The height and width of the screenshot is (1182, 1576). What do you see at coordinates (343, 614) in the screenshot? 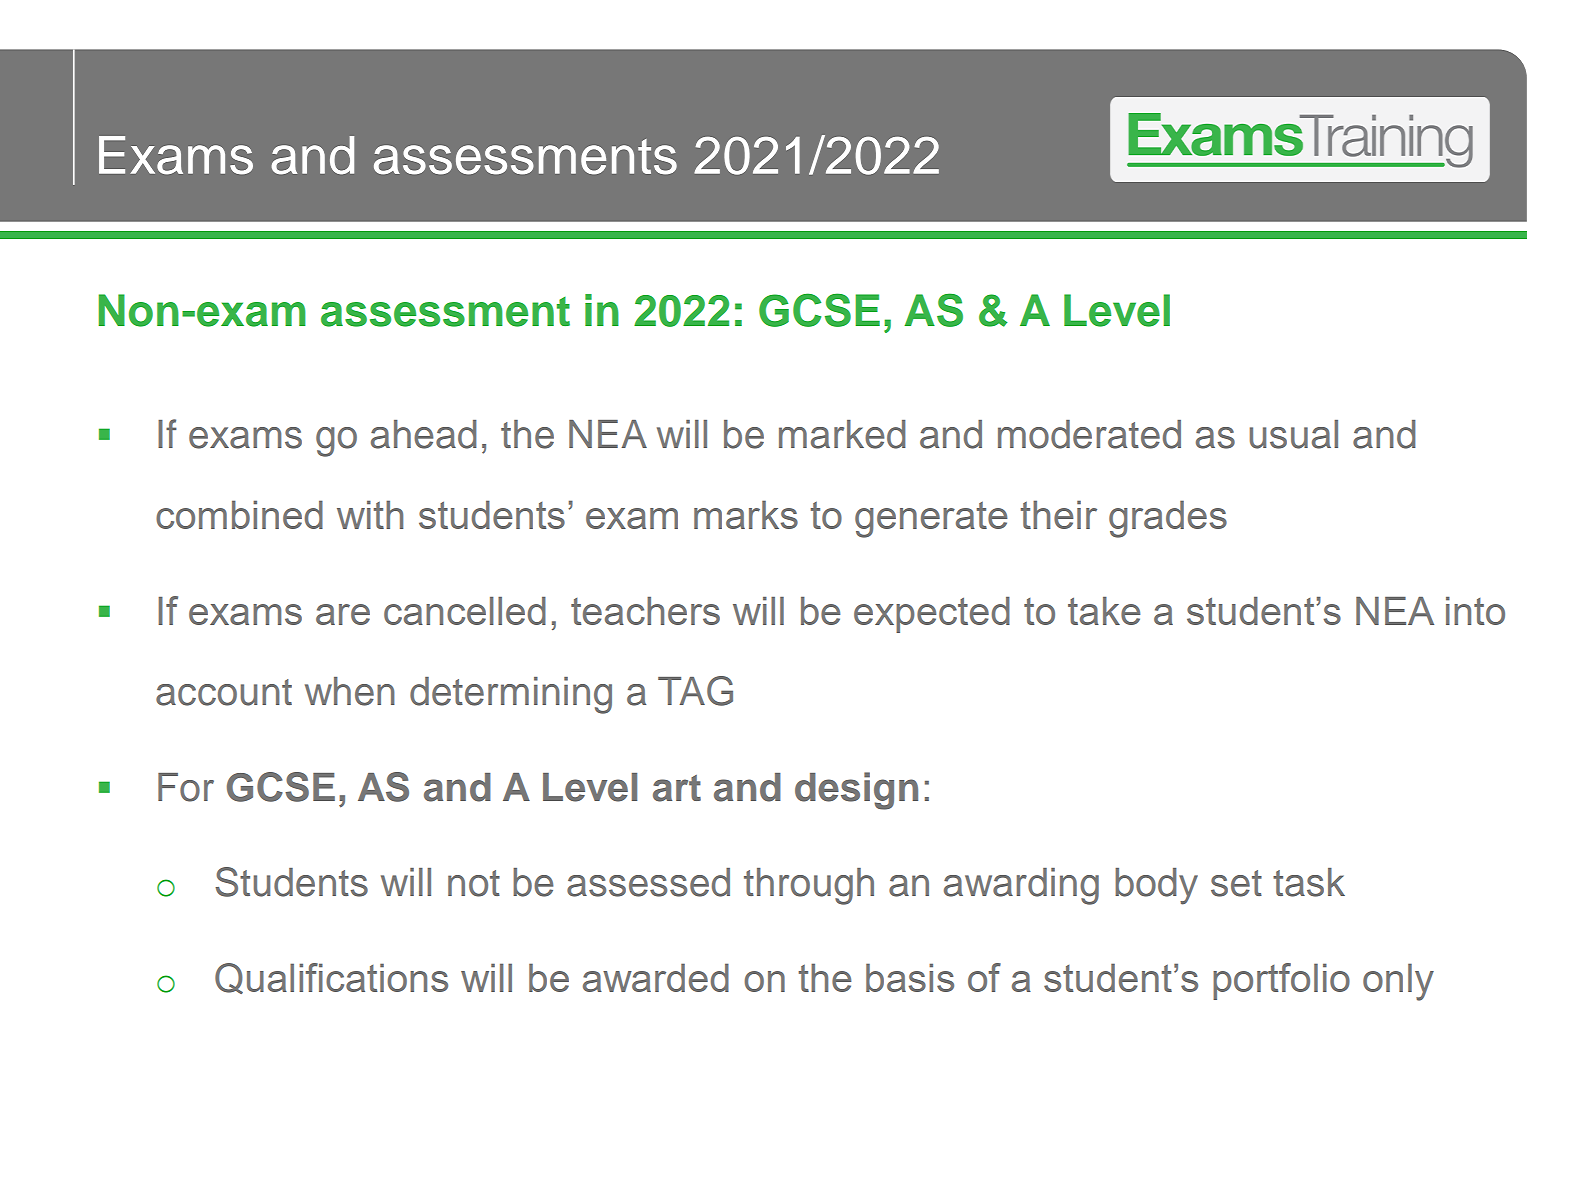
I see `are` at bounding box center [343, 614].
